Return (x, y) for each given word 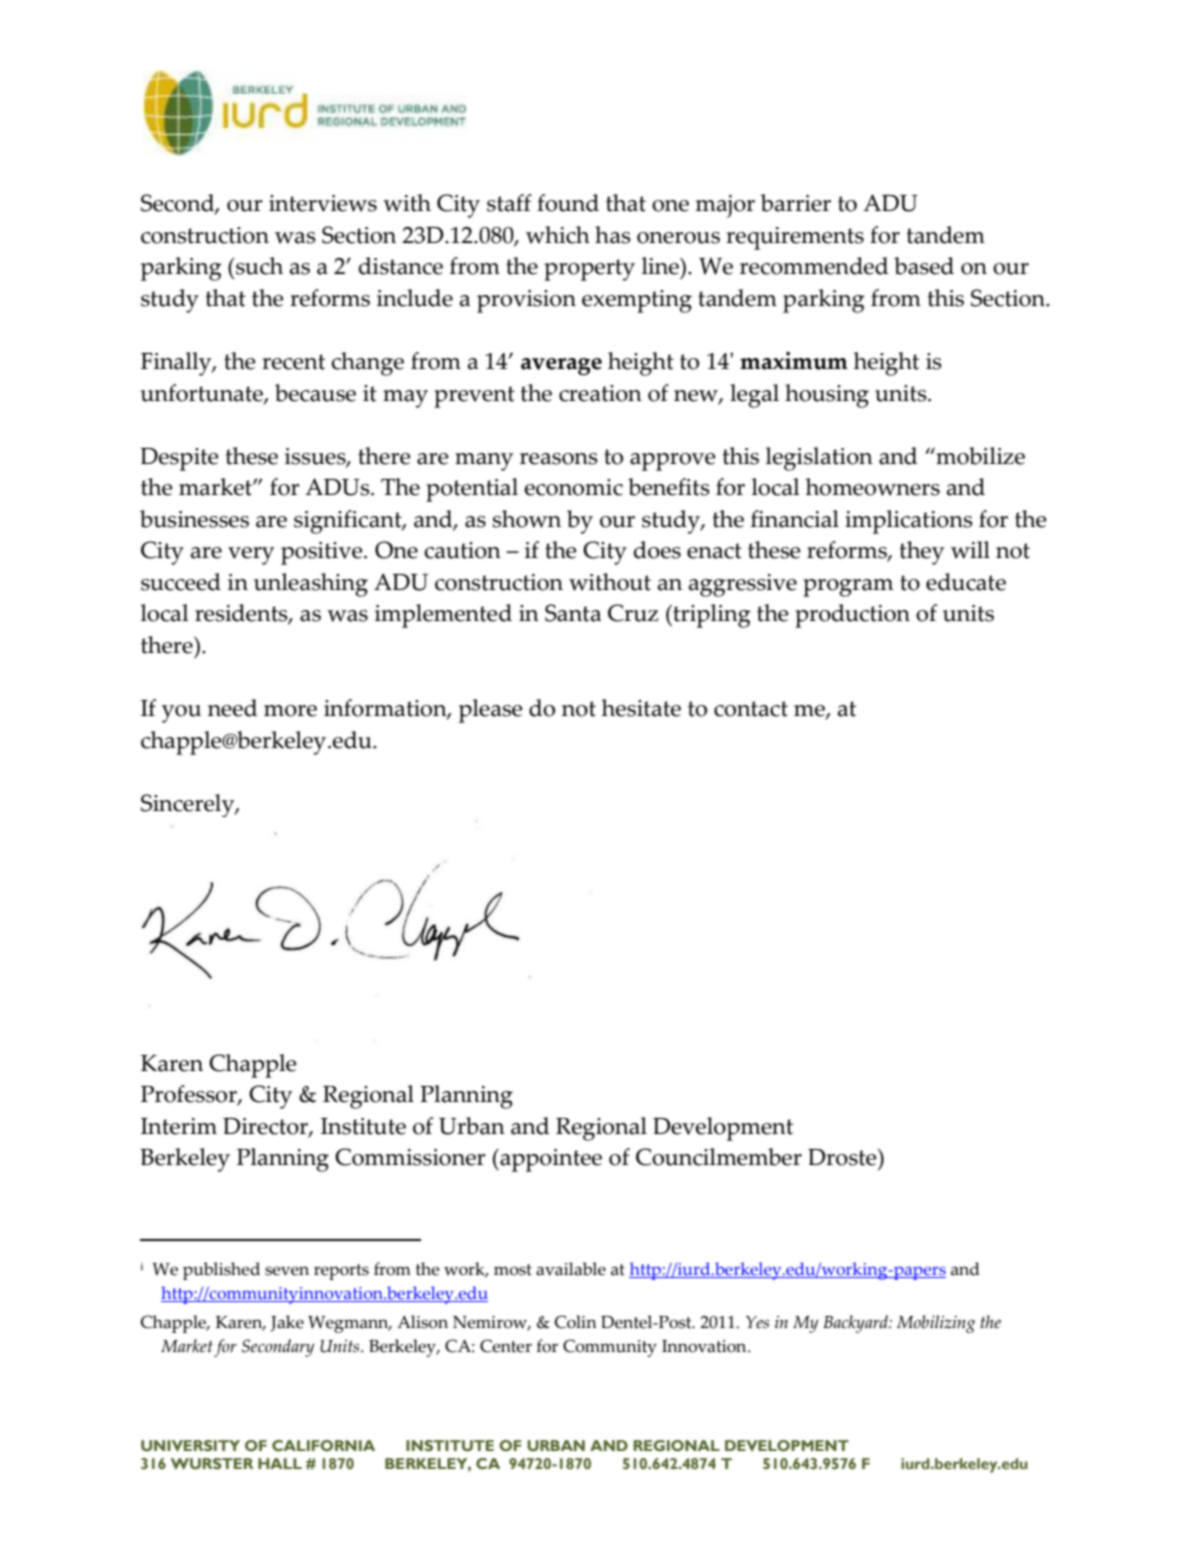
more (290, 711)
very (251, 556)
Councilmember (719, 1157)
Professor (190, 1095)
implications (909, 522)
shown (526, 519)
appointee (550, 1160)
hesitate (641, 708)
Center (506, 1346)
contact (751, 709)
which (558, 235)
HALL (280, 1463)
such (259, 266)
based (924, 266)
